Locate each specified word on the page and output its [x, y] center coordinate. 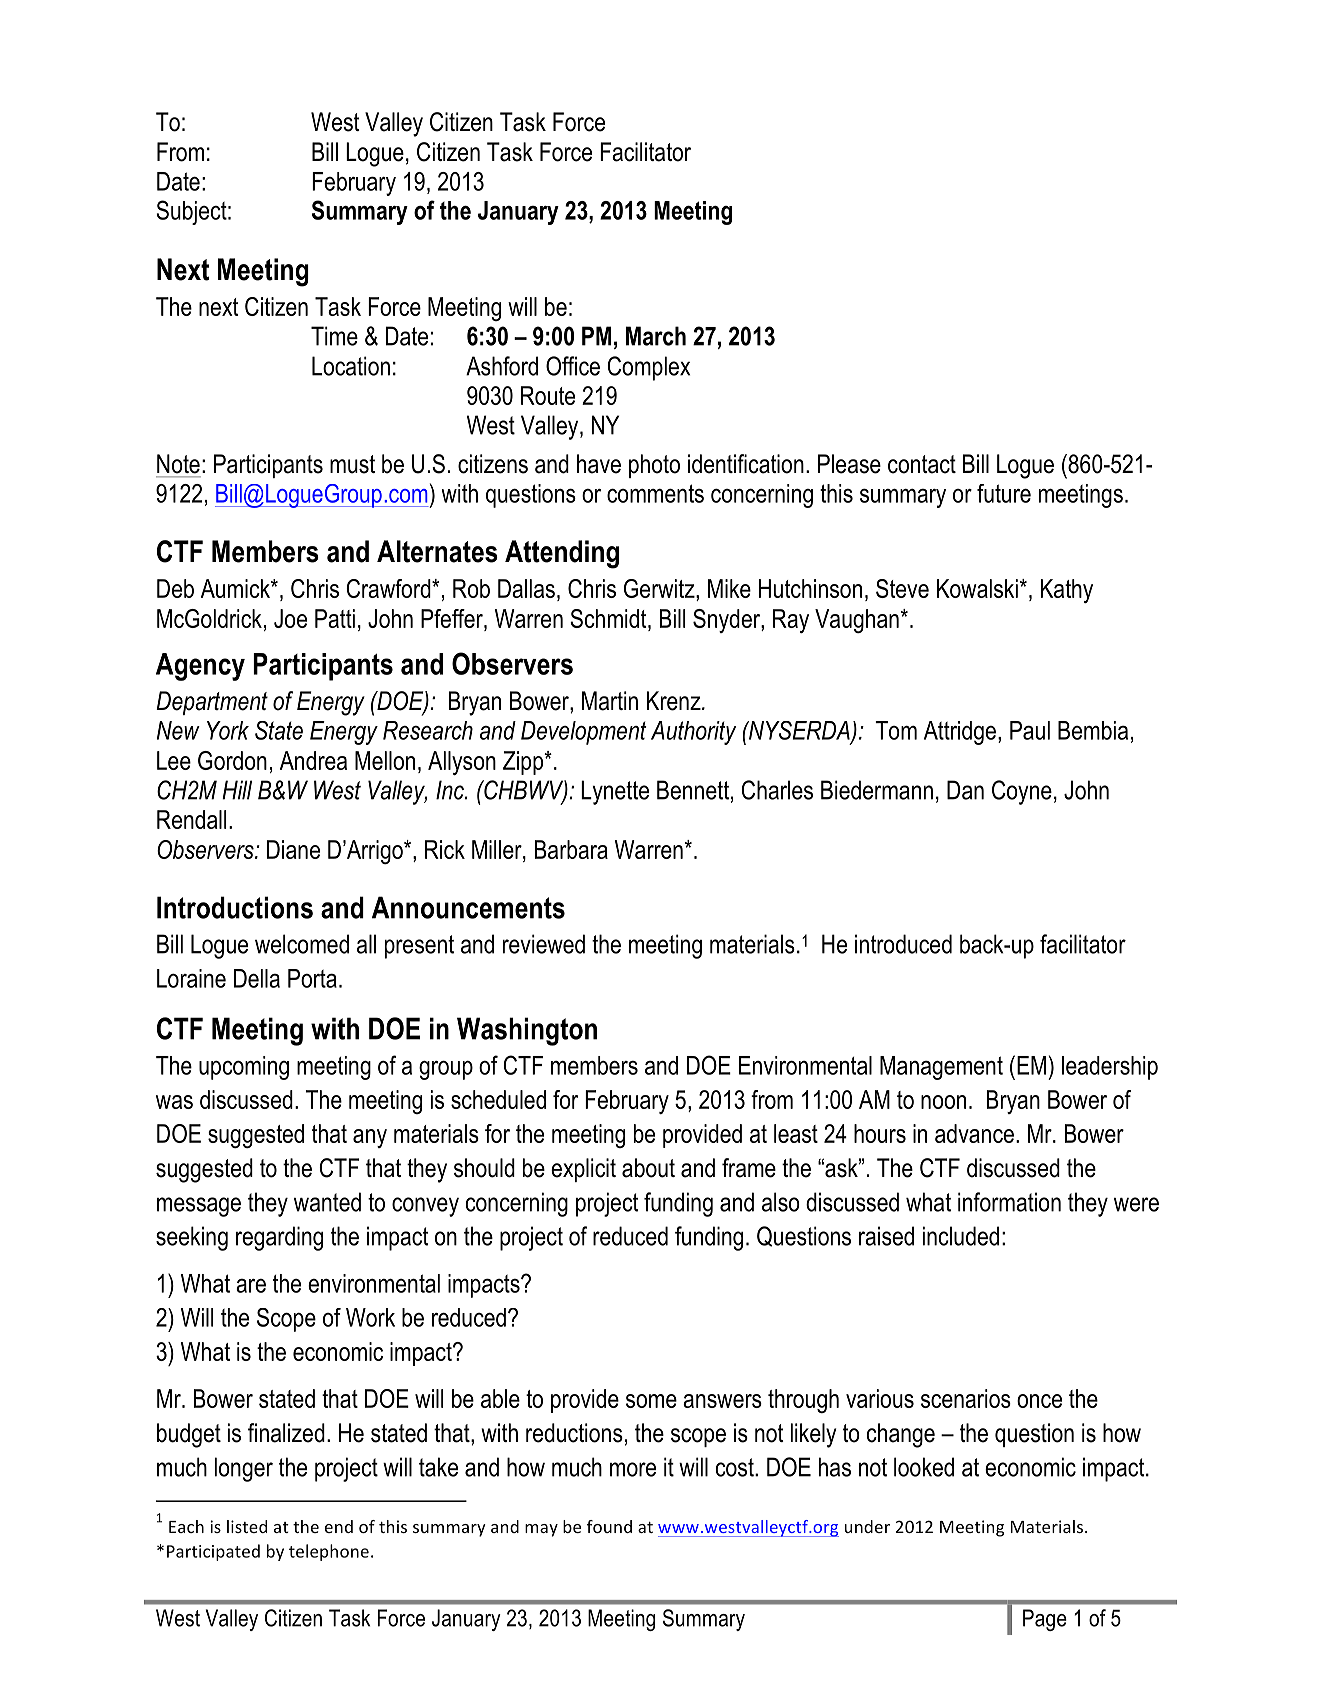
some [651, 1401]
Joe [290, 618]
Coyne [1022, 792]
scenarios [966, 1398]
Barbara [571, 849]
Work [370, 1317]
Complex [648, 368]
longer [244, 1469]
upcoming [244, 1068]
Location [351, 366]
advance [974, 1133]
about [648, 1168]
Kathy [1067, 591]
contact [922, 464]
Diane [293, 849]
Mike [729, 588]
